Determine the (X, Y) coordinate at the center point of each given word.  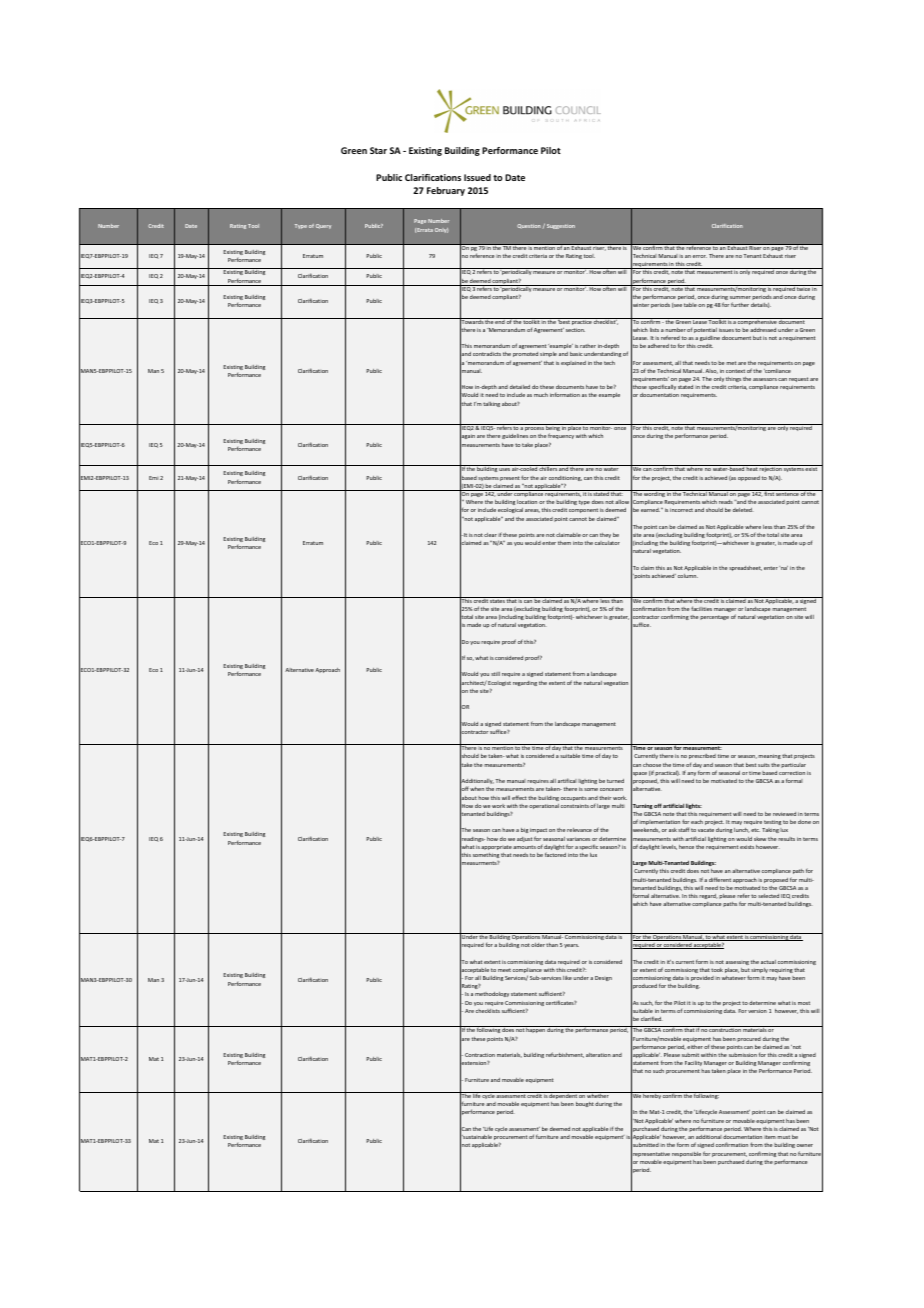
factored (555, 854)
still (495, 674)
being (553, 429)
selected (768, 896)
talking (491, 404)
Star (378, 150)
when (477, 789)
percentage (714, 617)
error (700, 256)
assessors (765, 379)
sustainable (477, 1137)
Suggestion (561, 226)
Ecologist (499, 685)
